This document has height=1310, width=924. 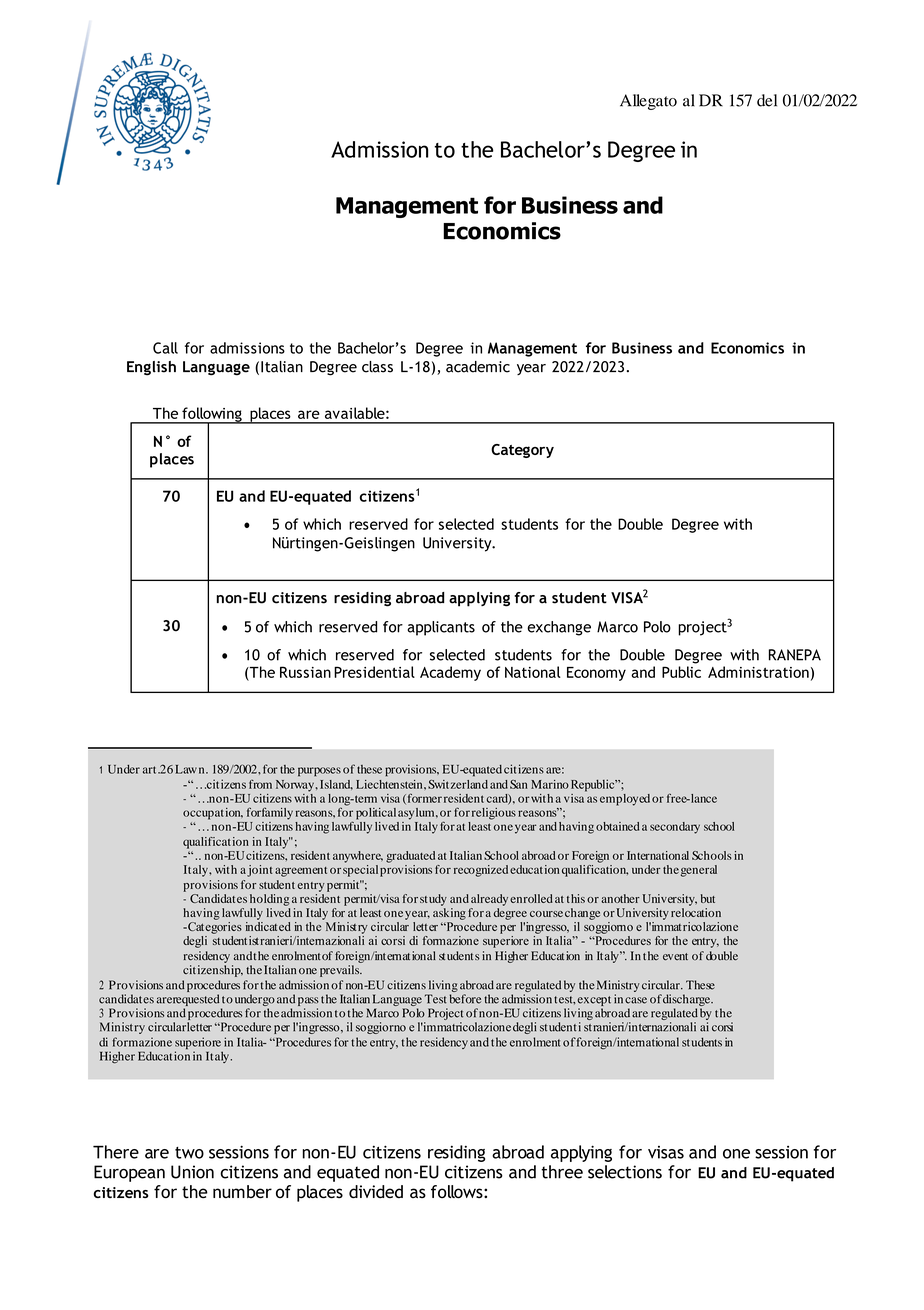 I want to click on Call, so click(x=165, y=348).
